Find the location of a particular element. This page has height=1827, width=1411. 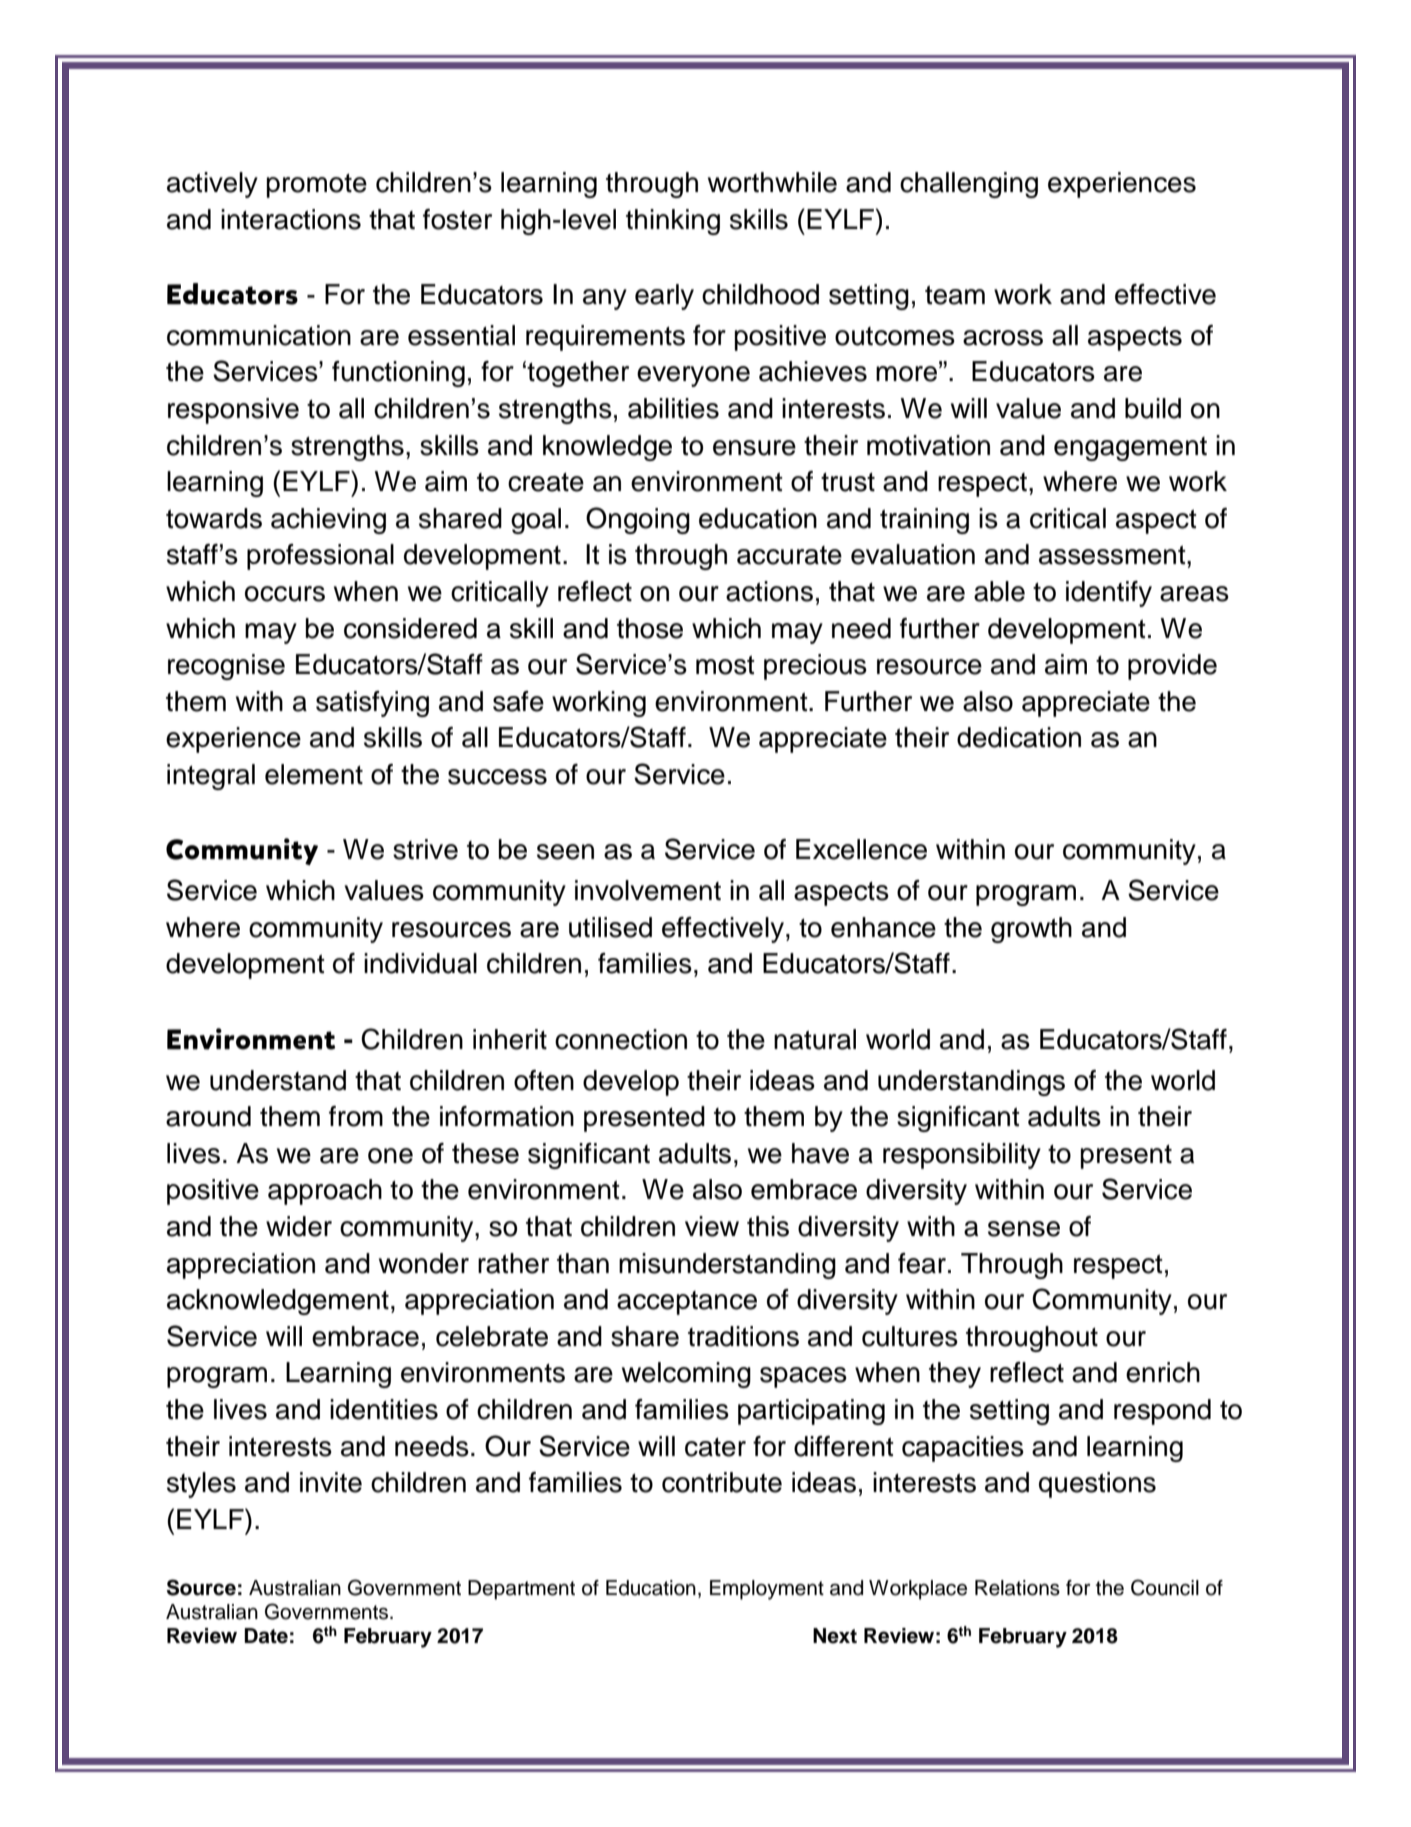

Ongoing is located at coordinates (638, 520).
